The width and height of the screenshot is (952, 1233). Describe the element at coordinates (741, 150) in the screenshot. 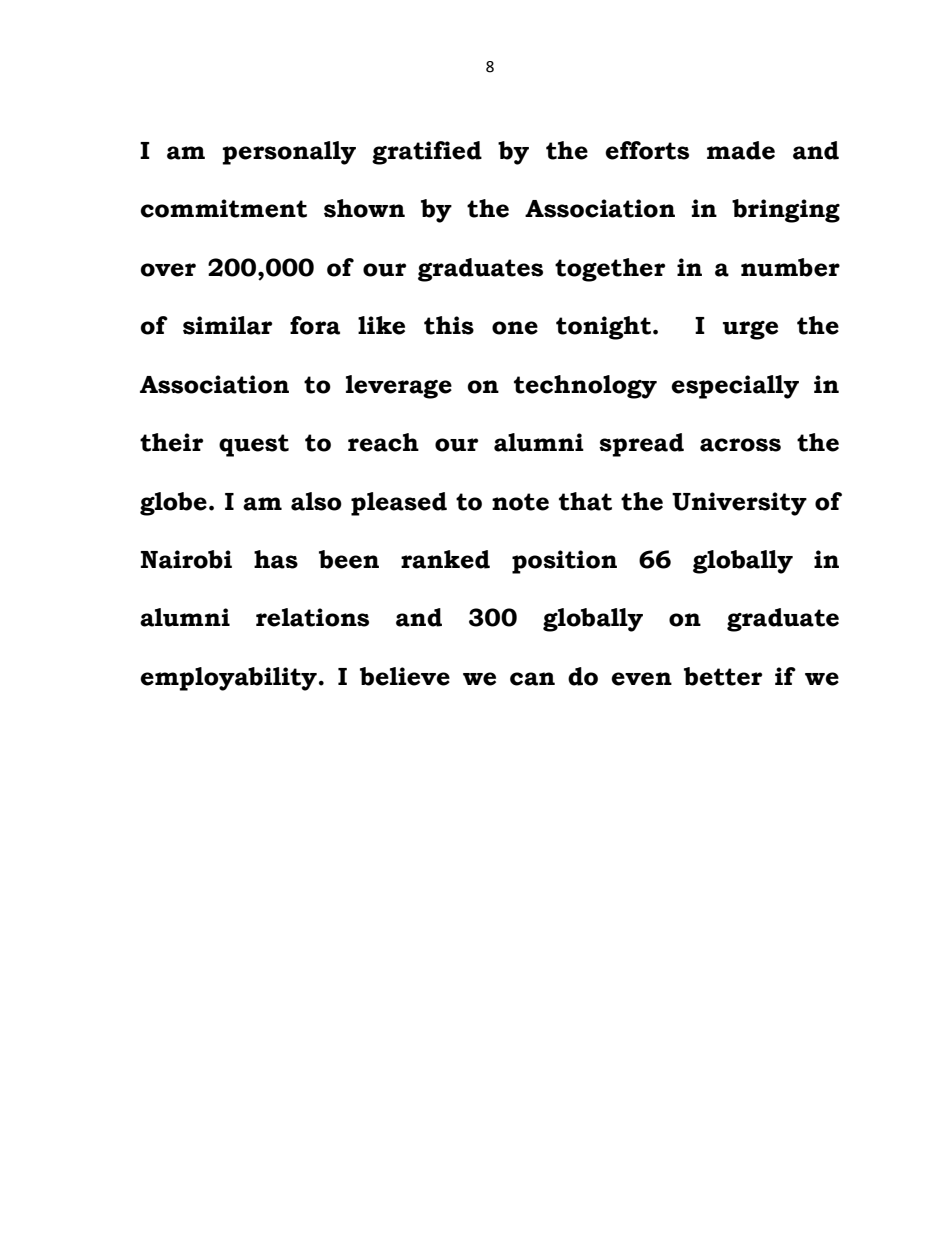

I see `made` at that location.
